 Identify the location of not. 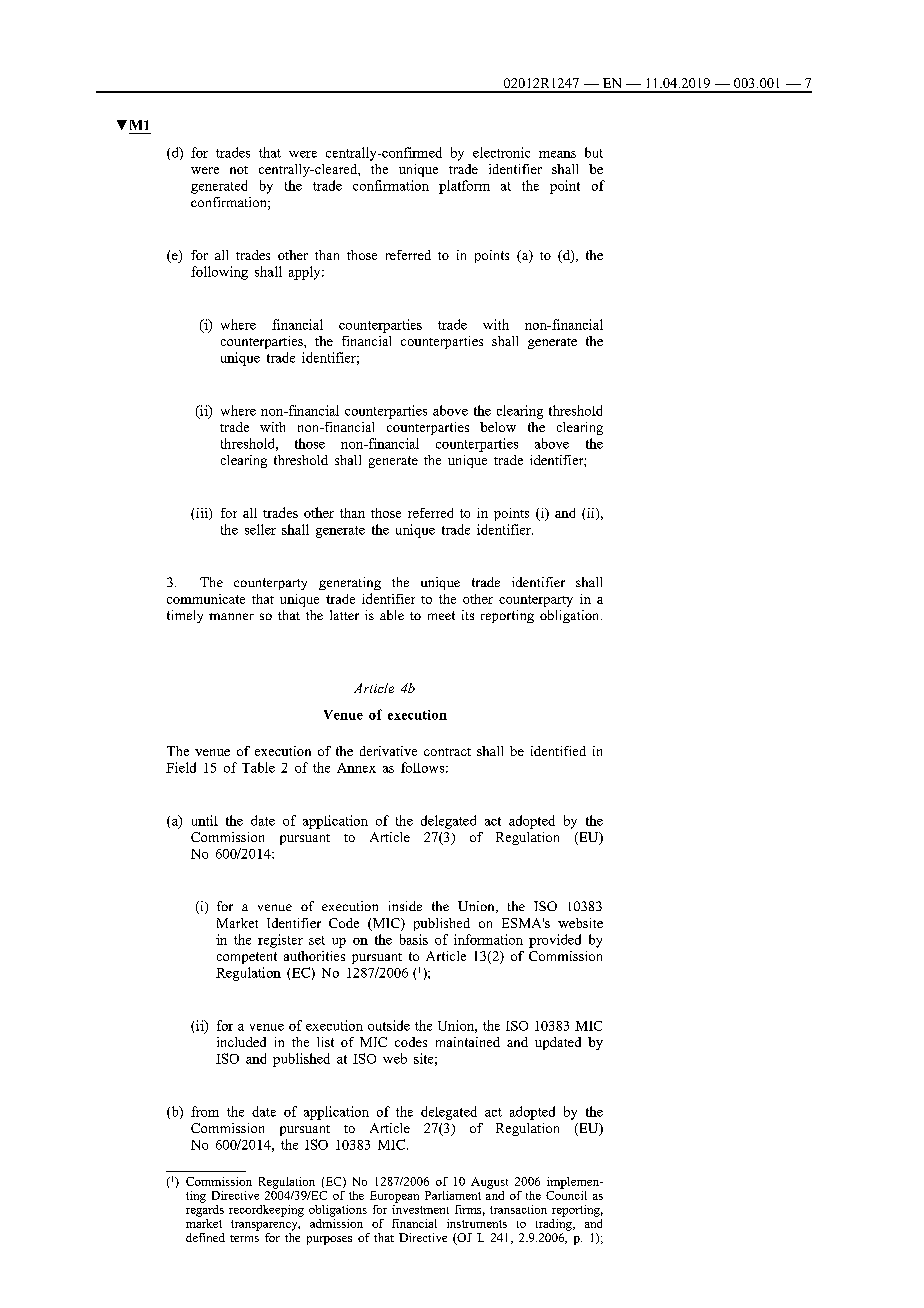
(239, 170).
